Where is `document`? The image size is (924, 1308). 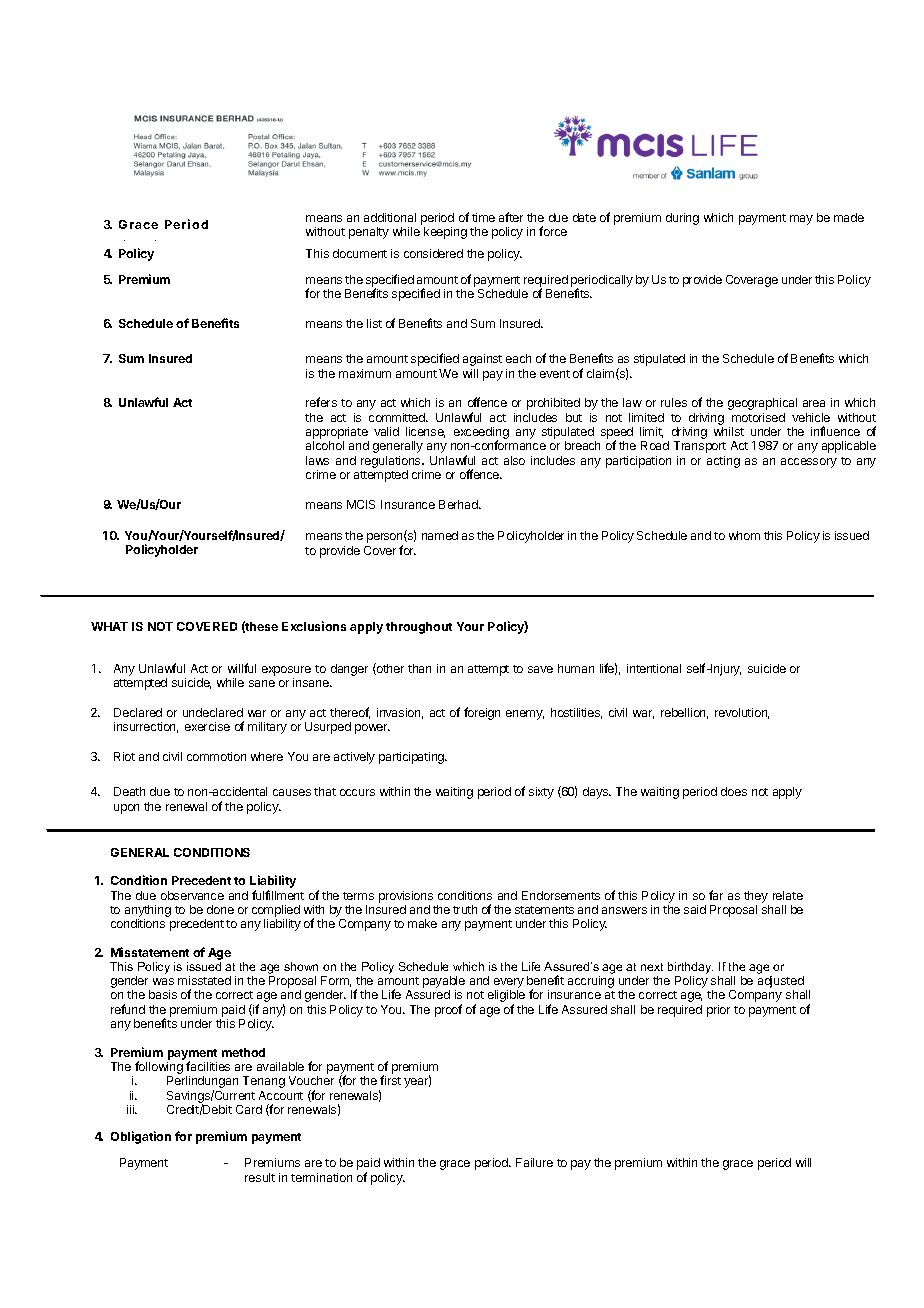 document is located at coordinates (360, 253).
